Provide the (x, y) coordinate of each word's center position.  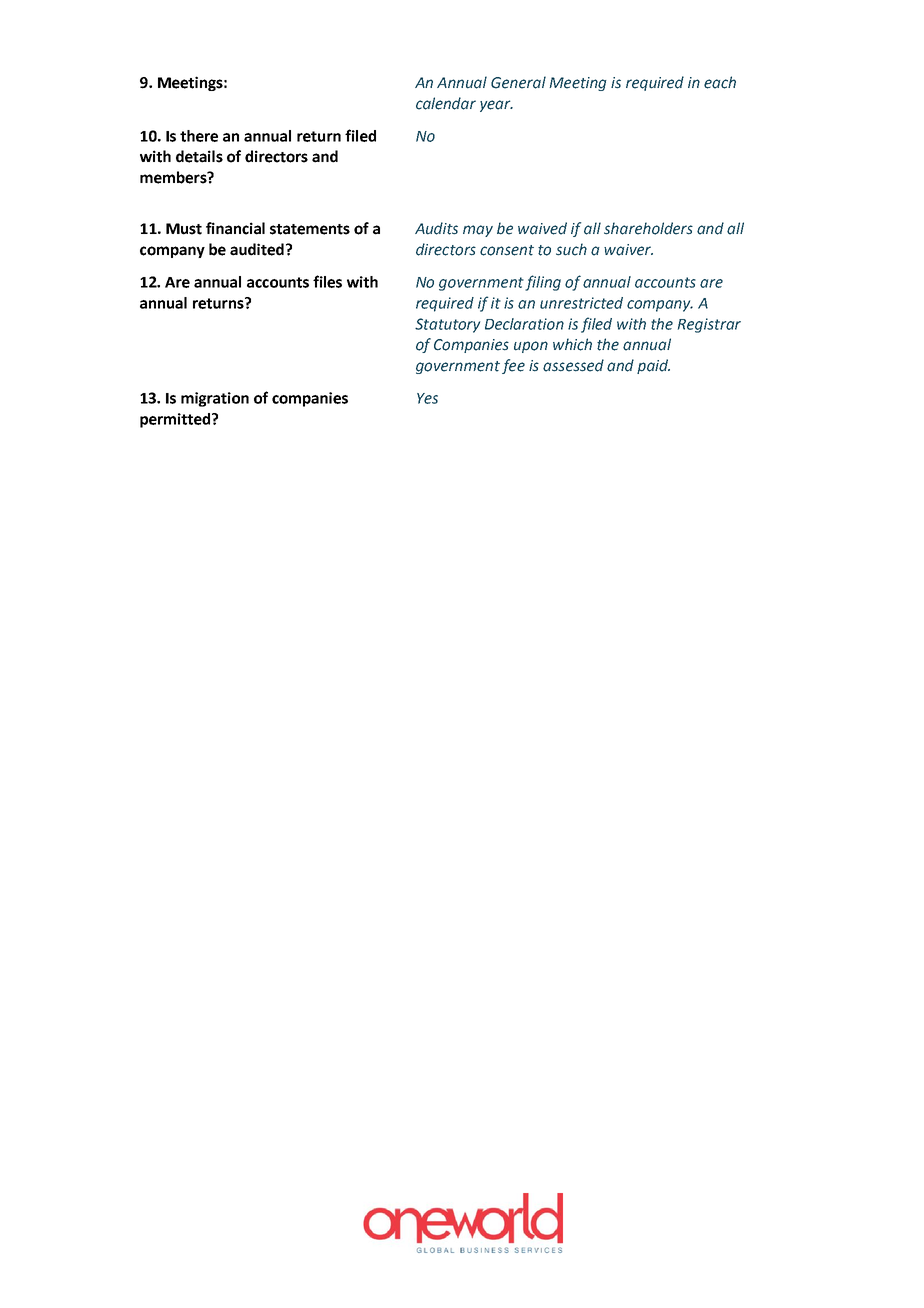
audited (257, 249)
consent (507, 250)
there (199, 136)
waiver (628, 250)
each (720, 82)
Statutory (447, 325)
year (496, 106)
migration (215, 399)
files (327, 281)
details (199, 156)
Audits (436, 228)
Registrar (709, 325)
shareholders (648, 228)
